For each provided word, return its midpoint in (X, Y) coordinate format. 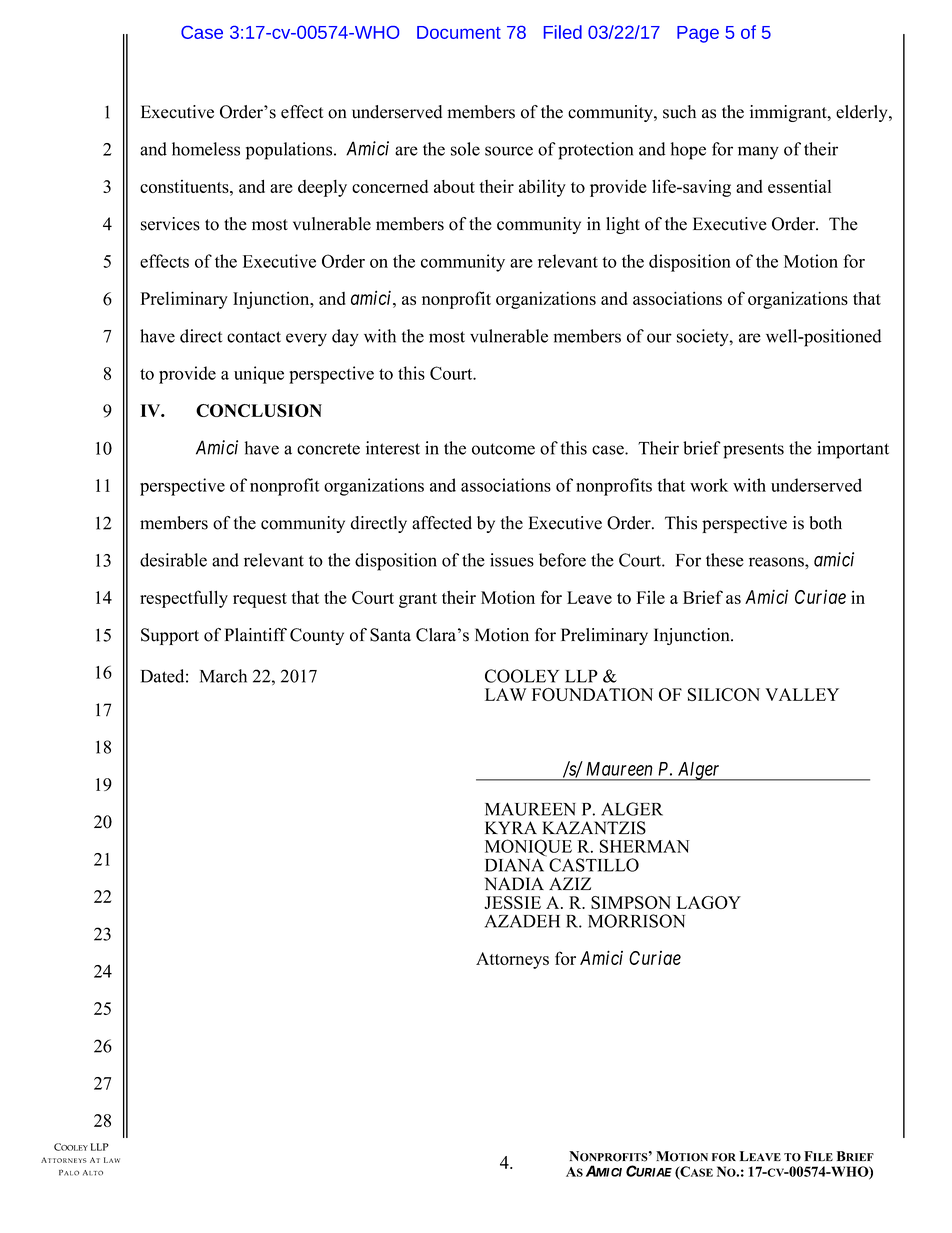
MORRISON (636, 921)
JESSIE (512, 902)
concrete (328, 449)
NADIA (514, 883)
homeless (206, 149)
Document (459, 32)
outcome (503, 449)
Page (698, 34)
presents (753, 451)
